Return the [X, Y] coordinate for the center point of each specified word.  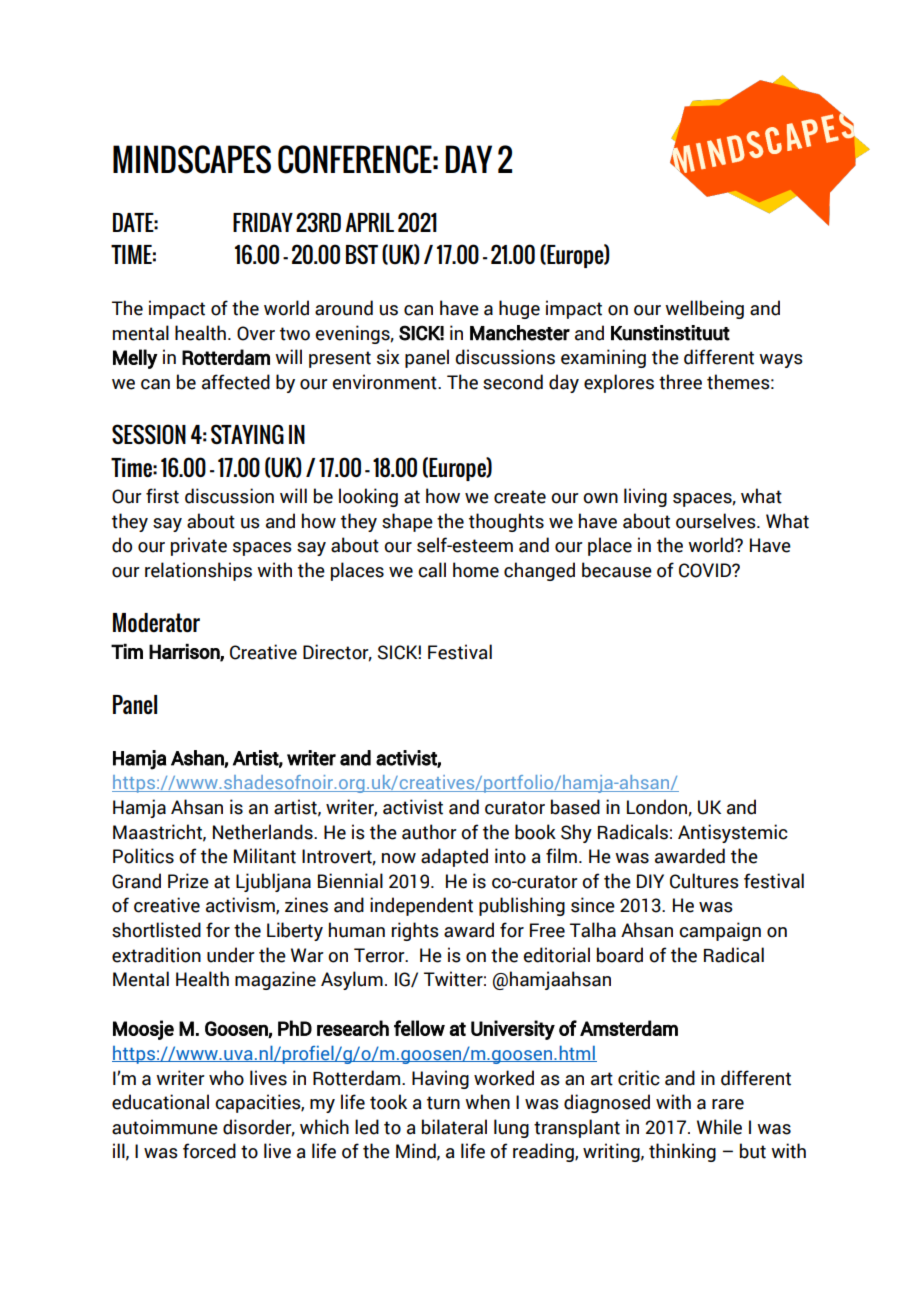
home [476, 570]
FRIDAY [263, 222]
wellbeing [704, 309]
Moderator [156, 623]
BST [362, 254]
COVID [706, 570]
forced [209, 1151]
